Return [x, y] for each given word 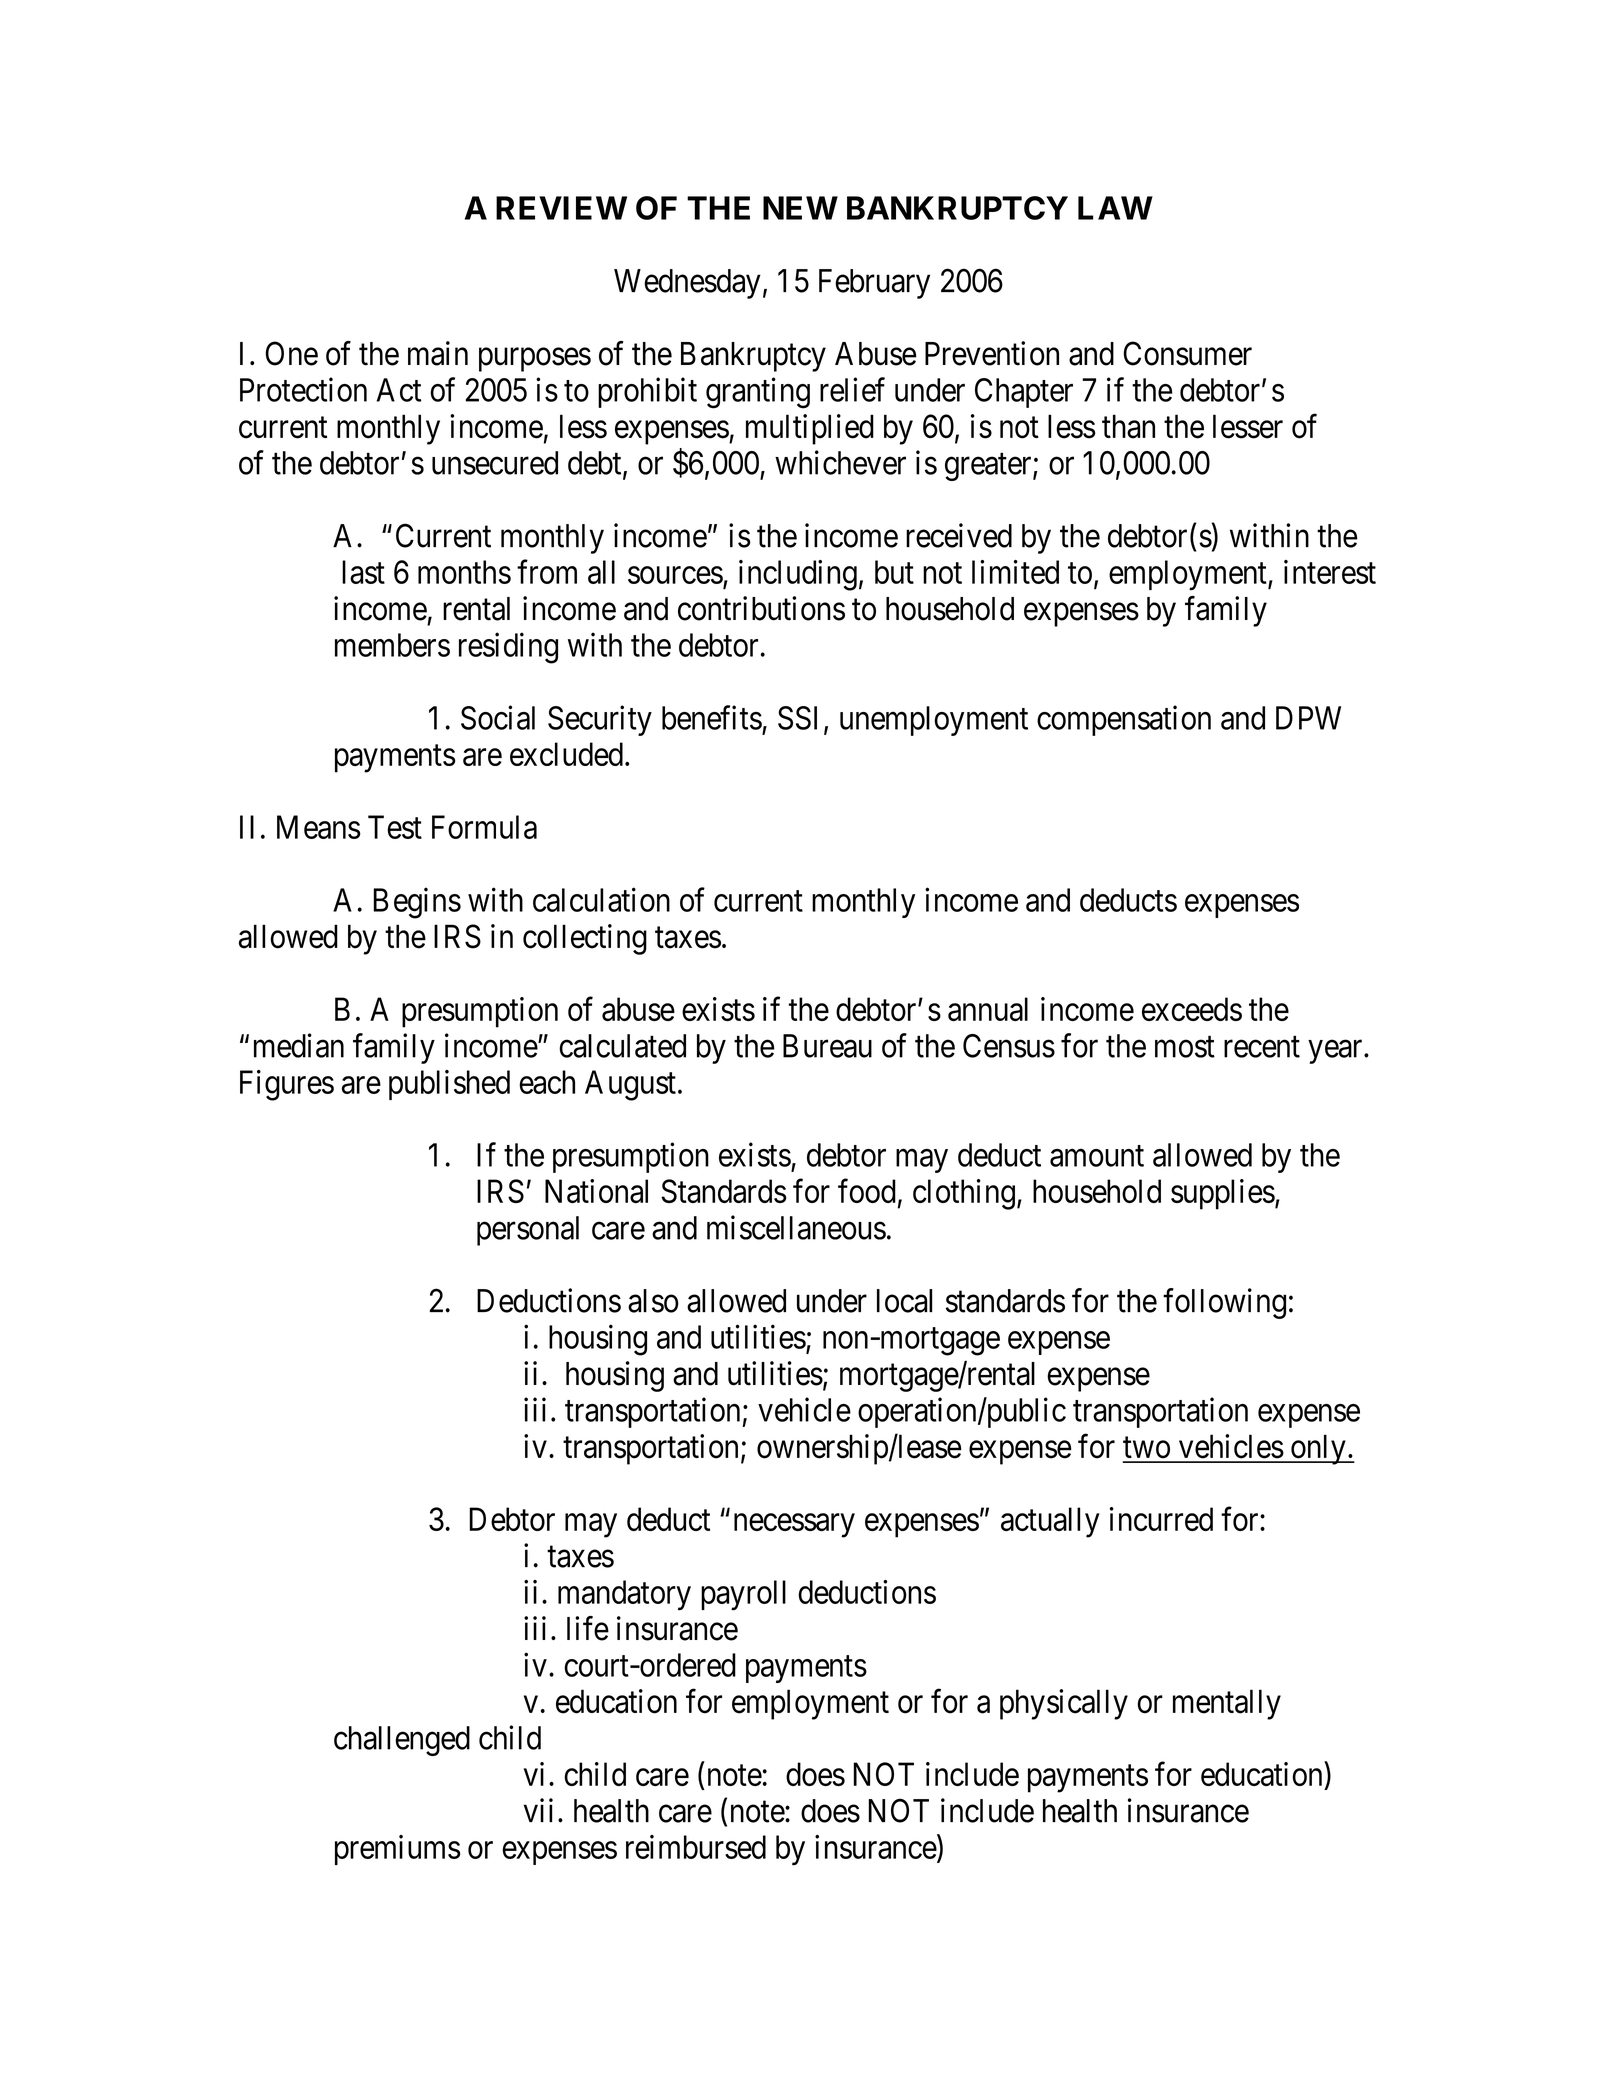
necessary [794, 1526]
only [1318, 1449]
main [438, 353]
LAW [1115, 208]
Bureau [827, 1046]
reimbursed [696, 1847]
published [449, 1085]
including [798, 575]
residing [508, 648]
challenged [402, 1741]
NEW [800, 208]
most [1185, 1047]
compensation [1124, 720]
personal [528, 1231]
